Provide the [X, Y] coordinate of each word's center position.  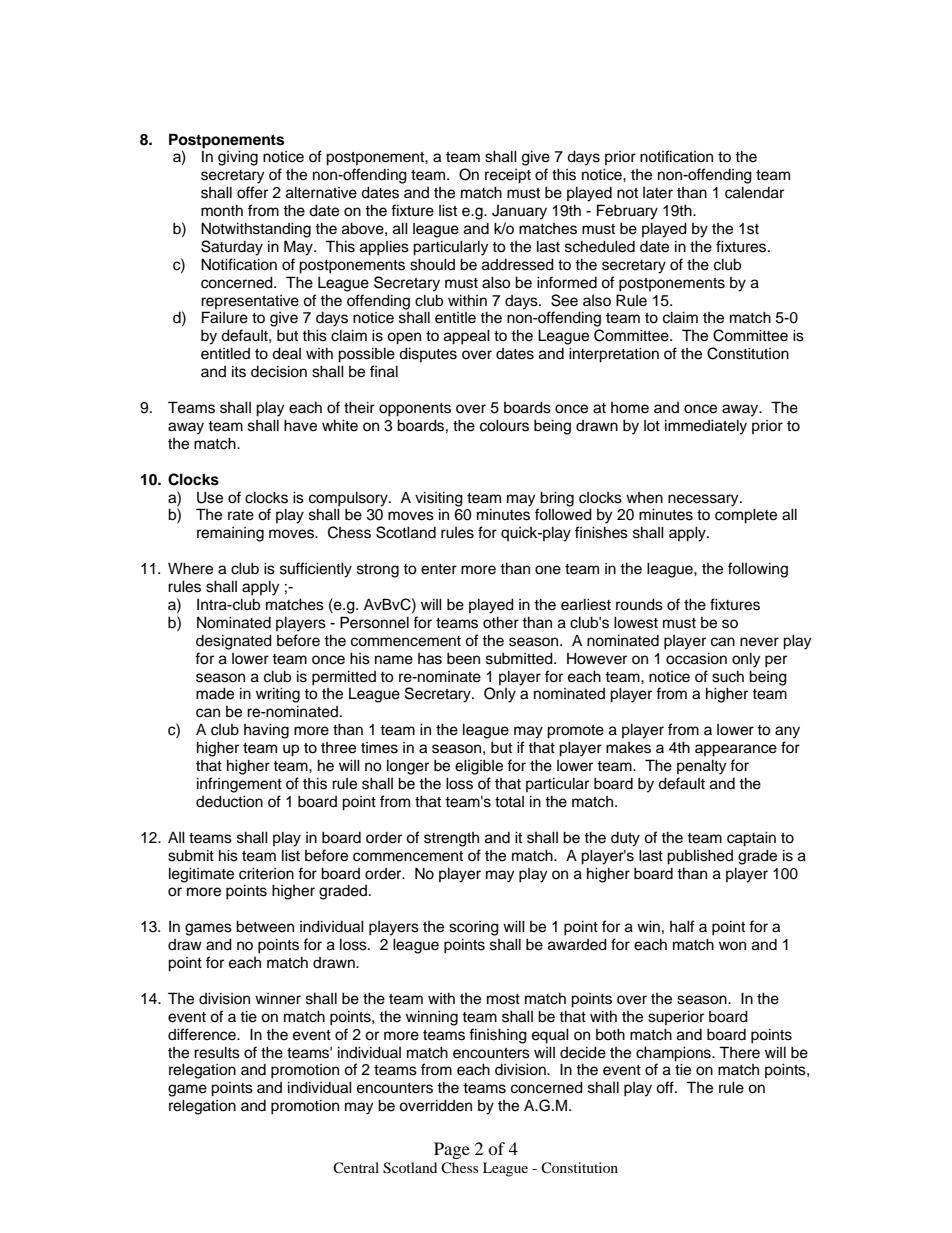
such [728, 676]
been [463, 658]
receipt [508, 176]
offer [252, 192]
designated [234, 642]
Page [452, 1150]
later [658, 193]
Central [356, 1168]
